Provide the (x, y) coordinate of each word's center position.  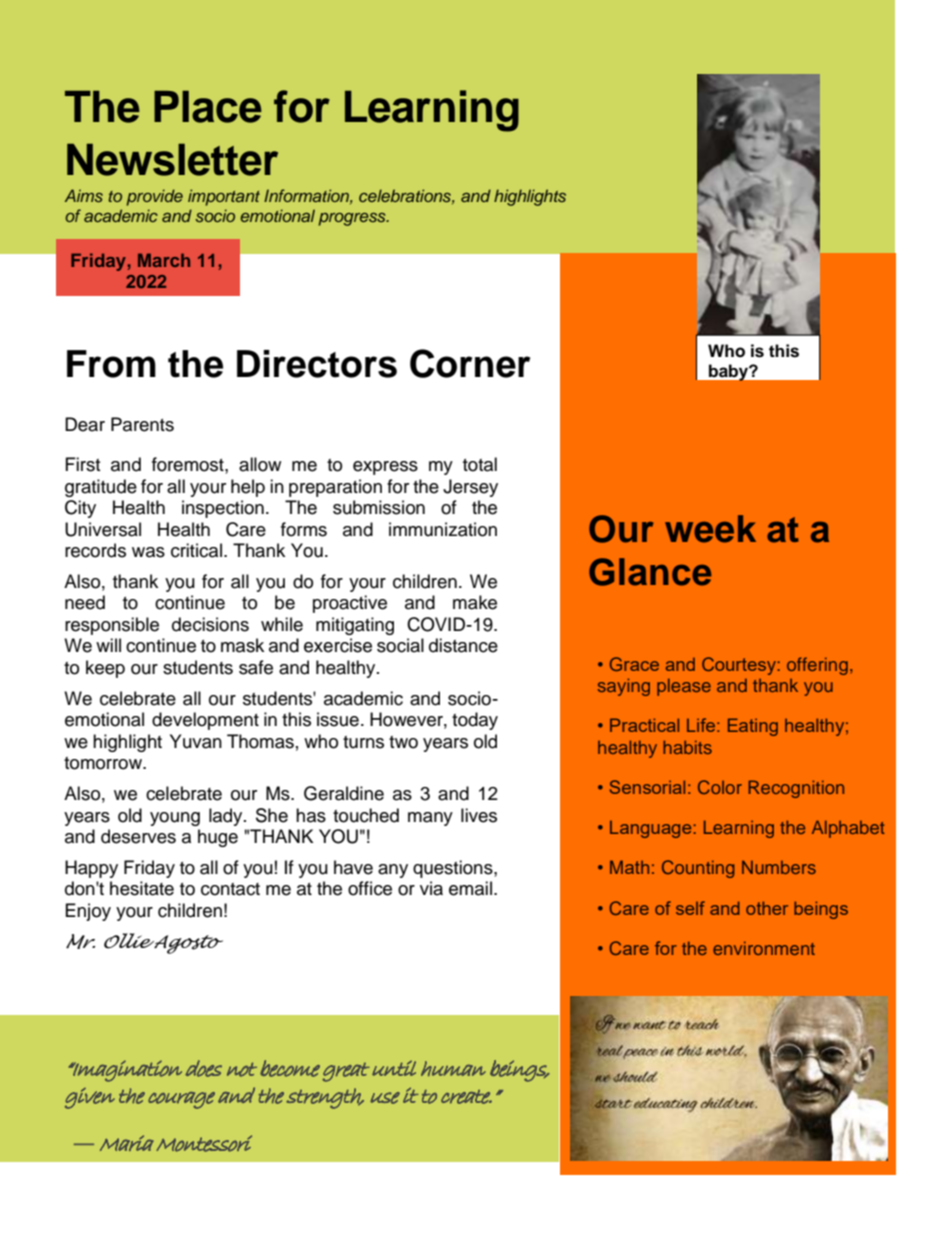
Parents (142, 424)
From (111, 364)
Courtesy (740, 666)
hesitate (142, 888)
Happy (91, 869)
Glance (650, 572)
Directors (317, 364)
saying (624, 687)
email (470, 888)
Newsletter (172, 159)
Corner (470, 363)
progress (353, 219)
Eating (753, 727)
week (710, 529)
